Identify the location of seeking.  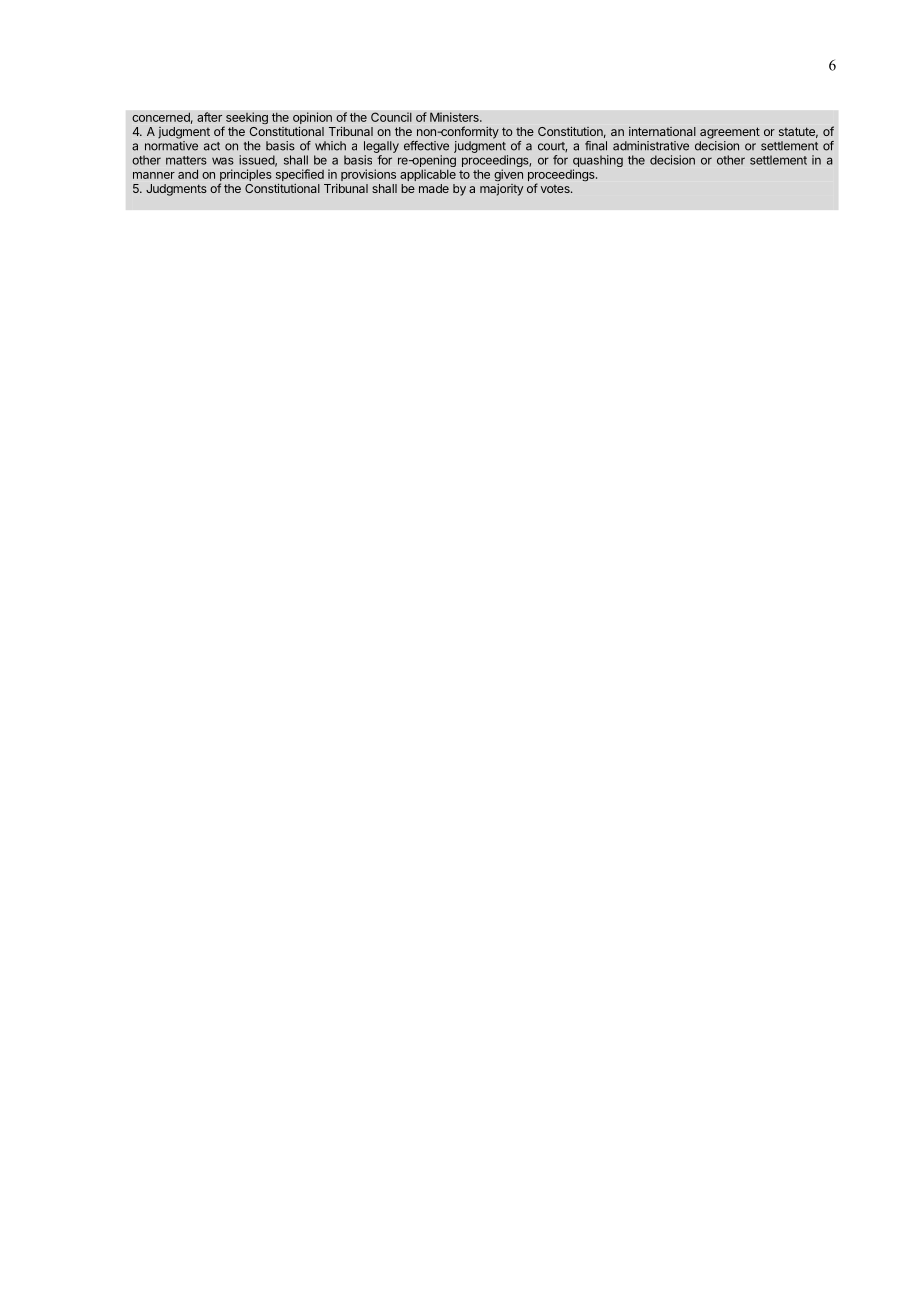
(245, 119).
